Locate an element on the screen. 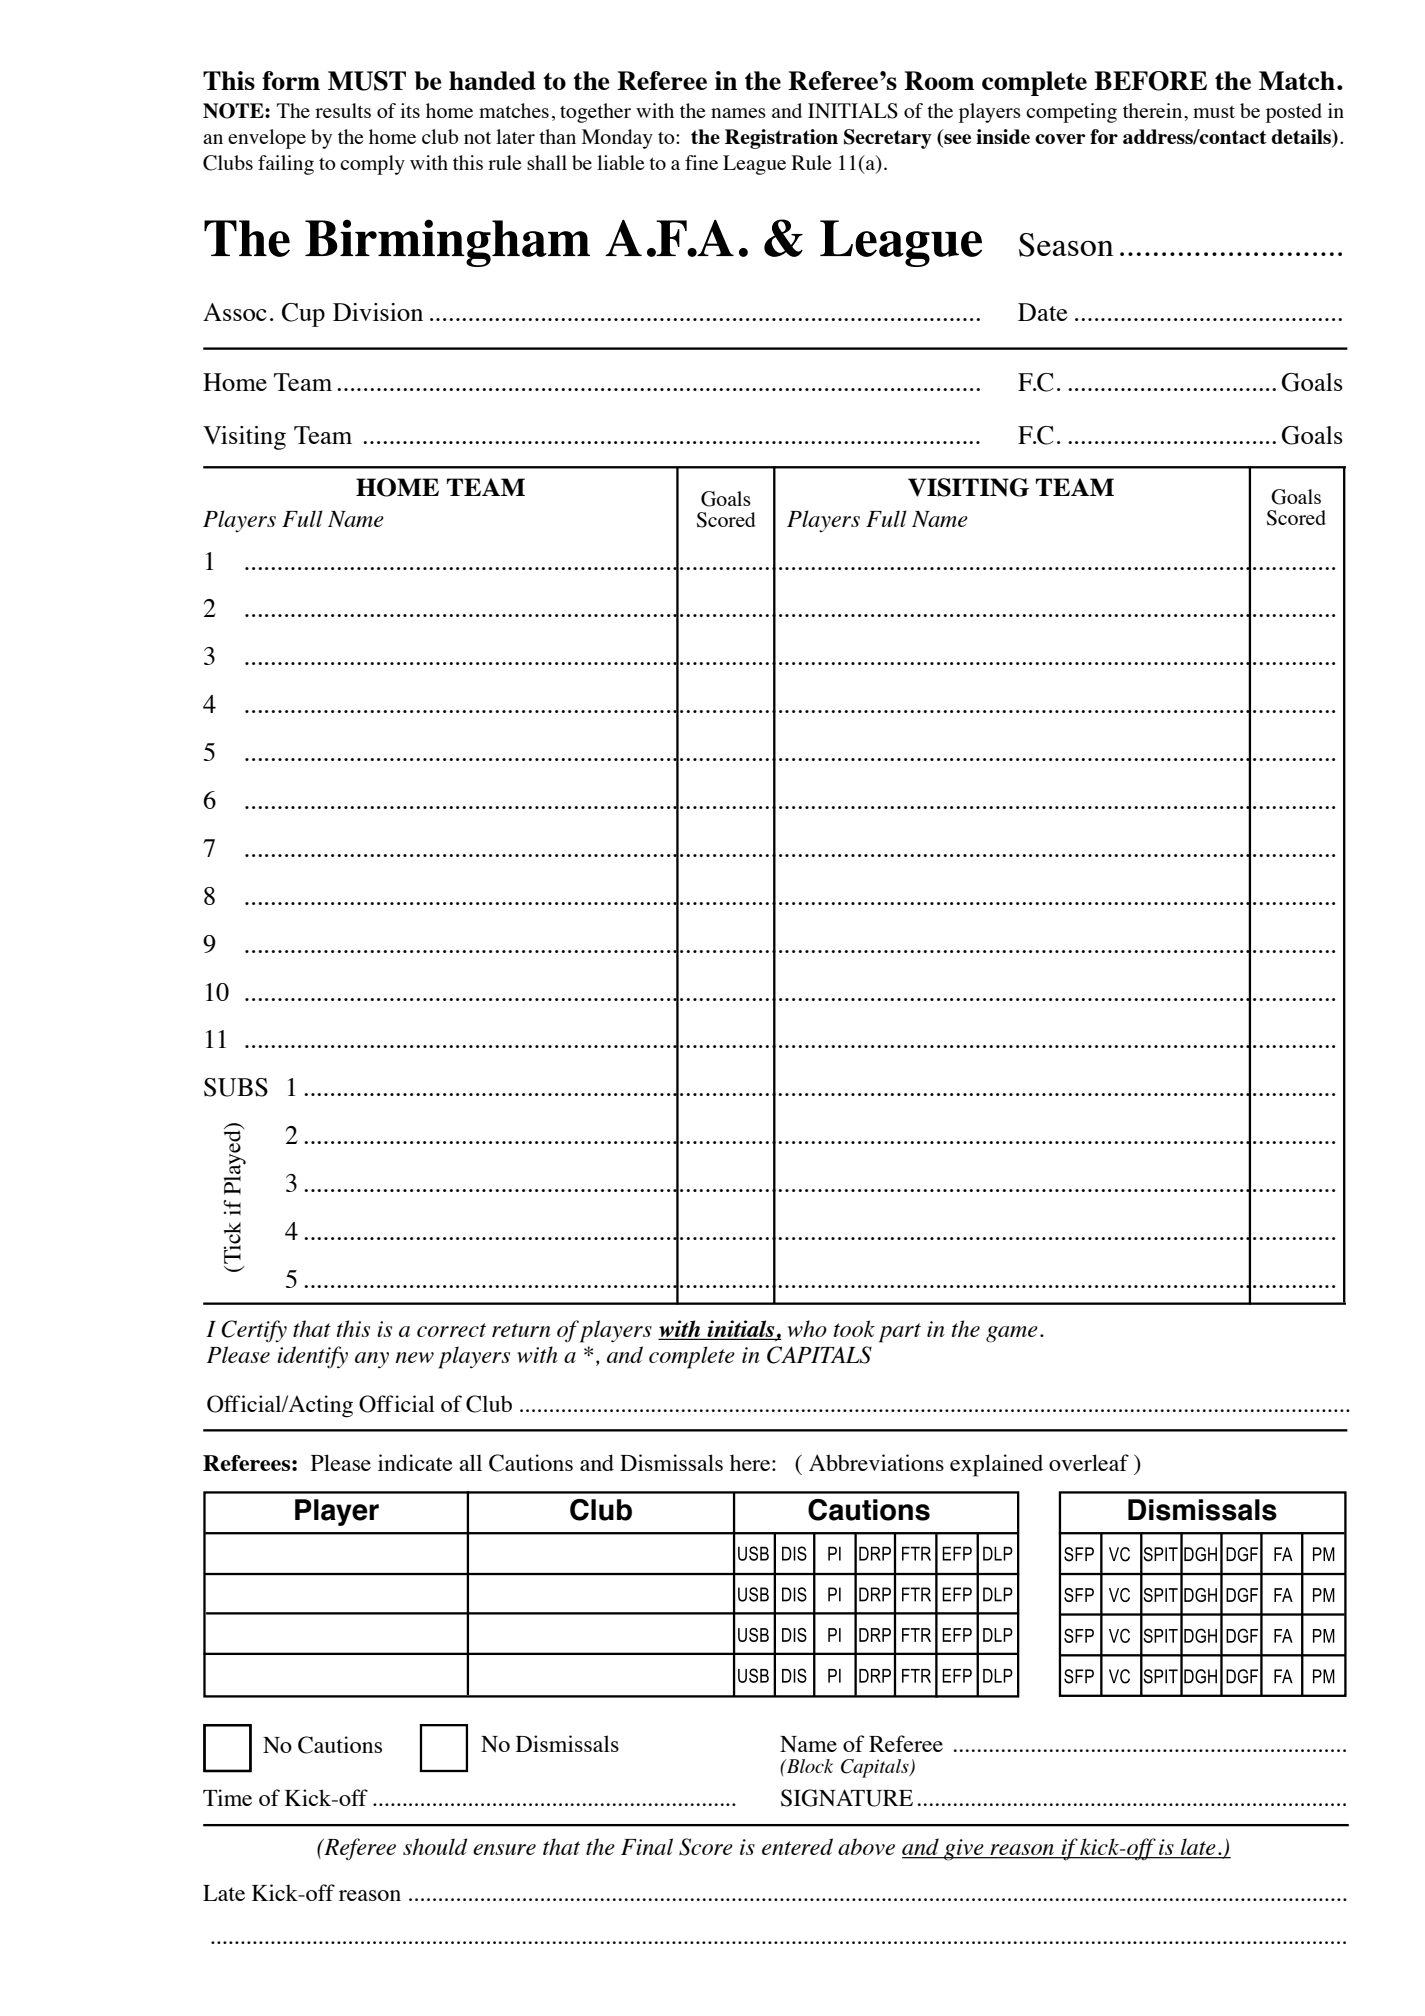 This screenshot has height=2016, width=1425. should is located at coordinates (435, 1846).
